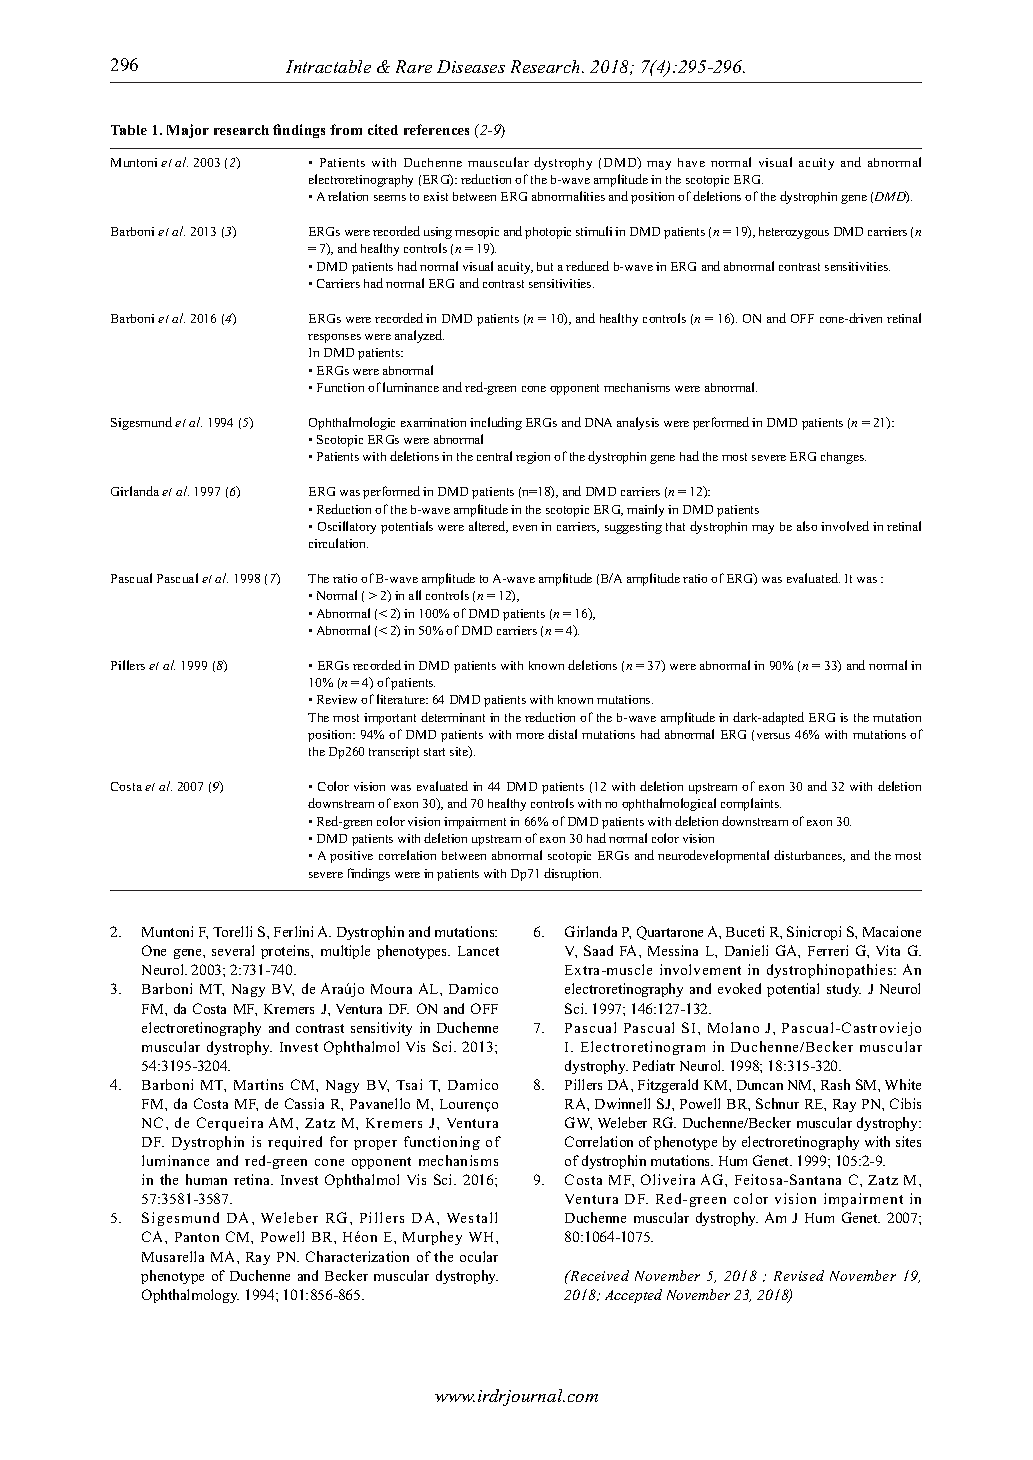  Describe the element at coordinates (346, 129) in the image. I see `from` at that location.
